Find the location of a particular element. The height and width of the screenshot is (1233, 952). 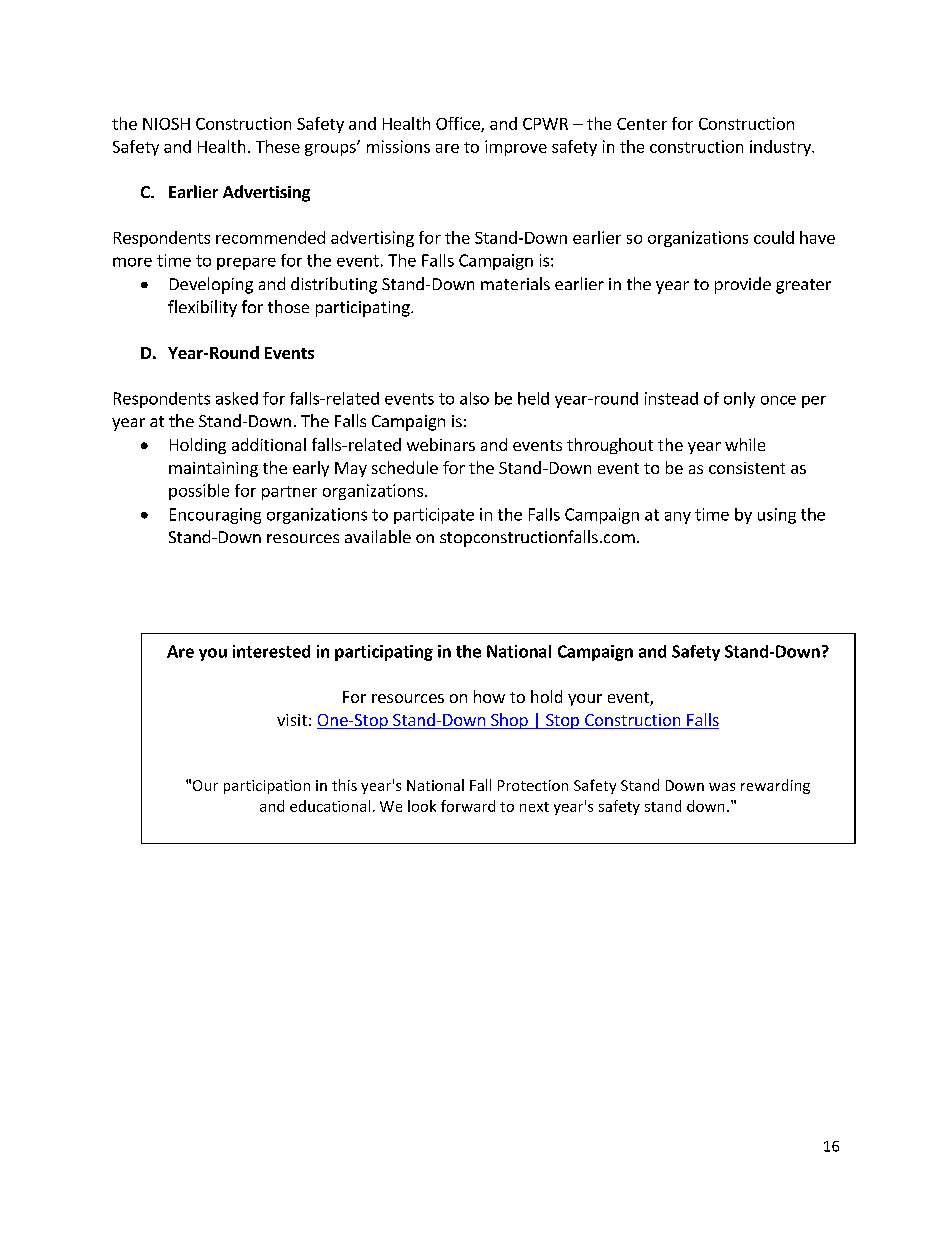

improve is located at coordinates (516, 148).
